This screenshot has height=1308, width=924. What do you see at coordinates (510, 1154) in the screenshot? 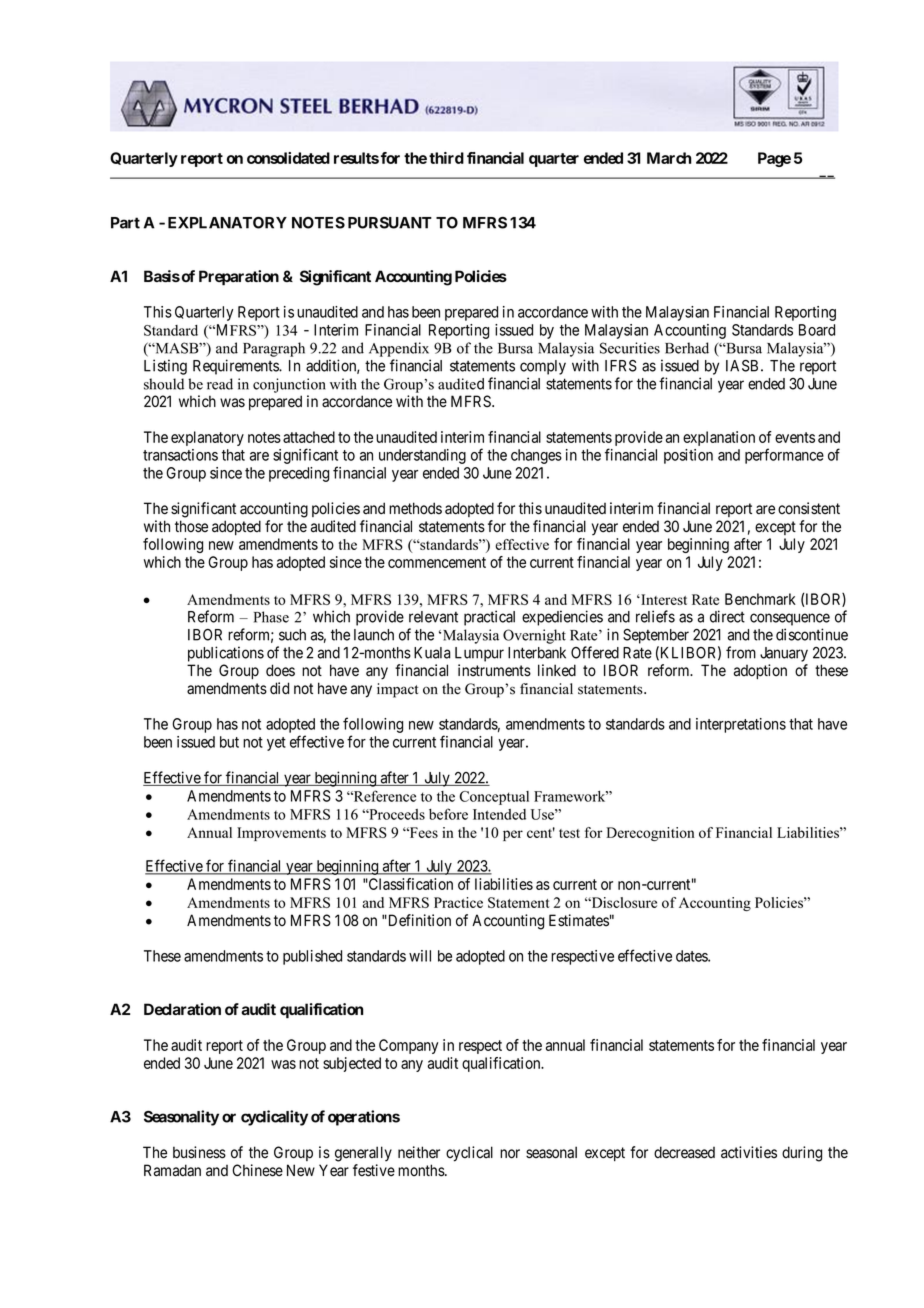
I see `nor` at bounding box center [510, 1154].
